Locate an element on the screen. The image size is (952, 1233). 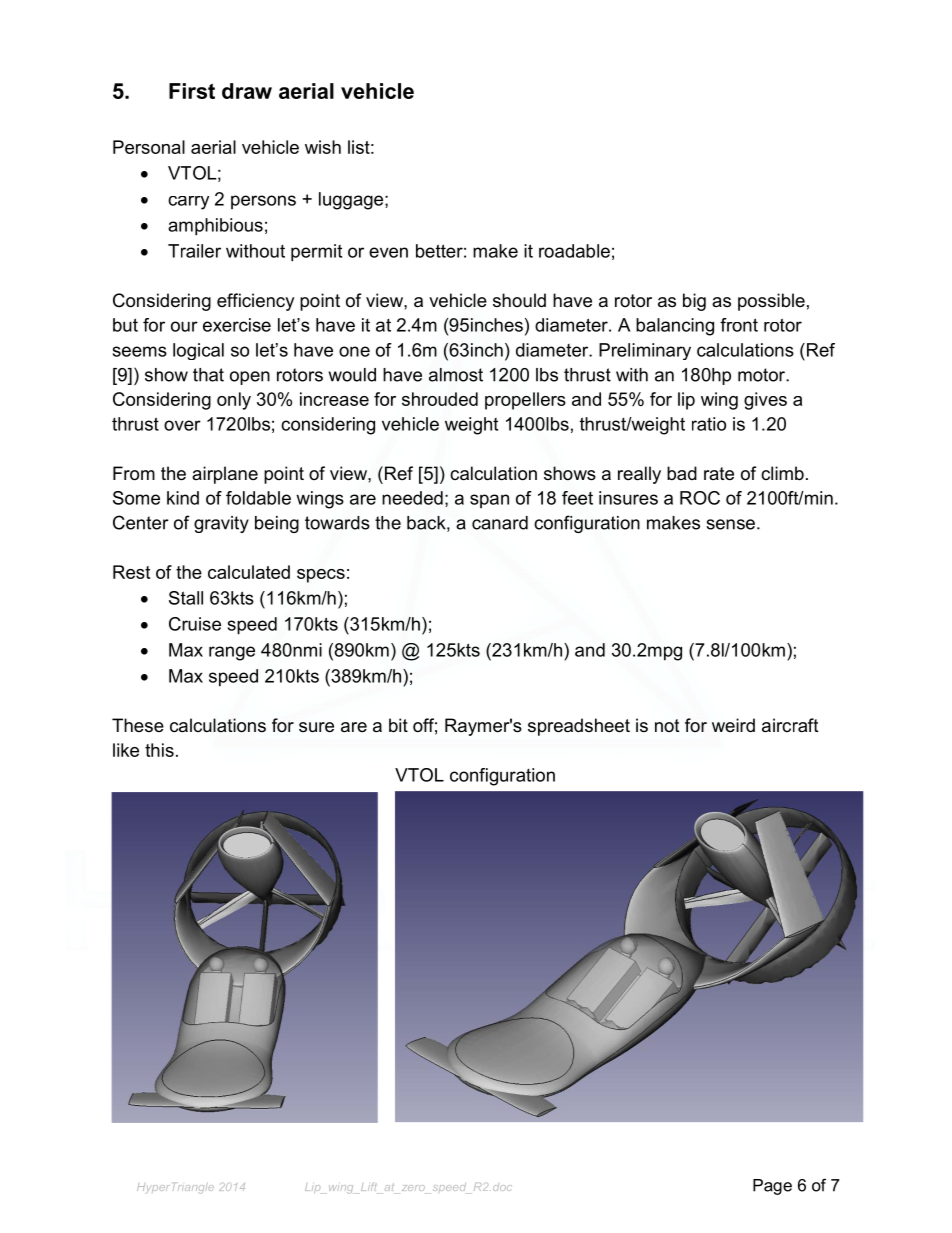
span is located at coordinates (489, 501).
